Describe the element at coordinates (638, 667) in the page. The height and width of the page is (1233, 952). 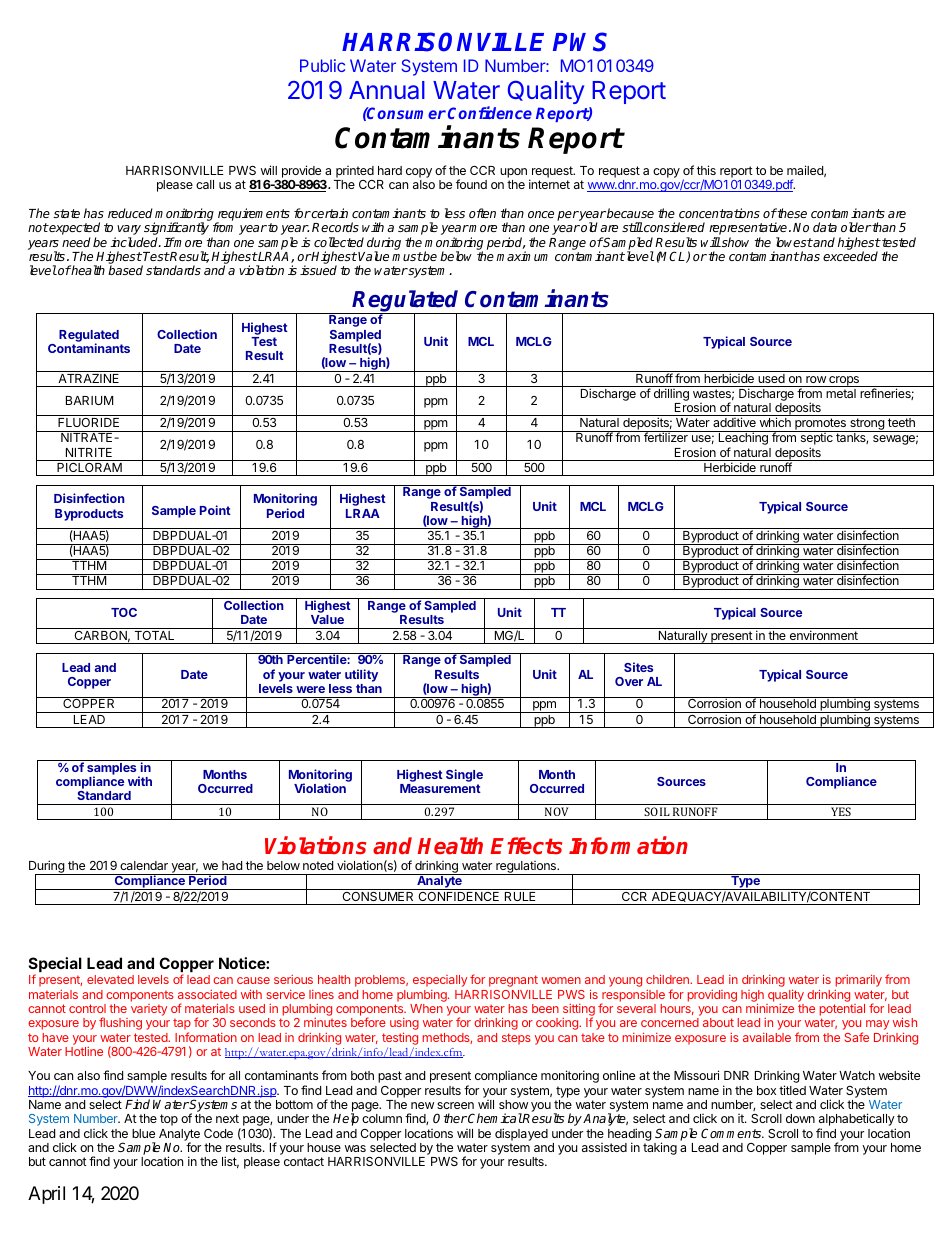
I see `Sites` at that location.
